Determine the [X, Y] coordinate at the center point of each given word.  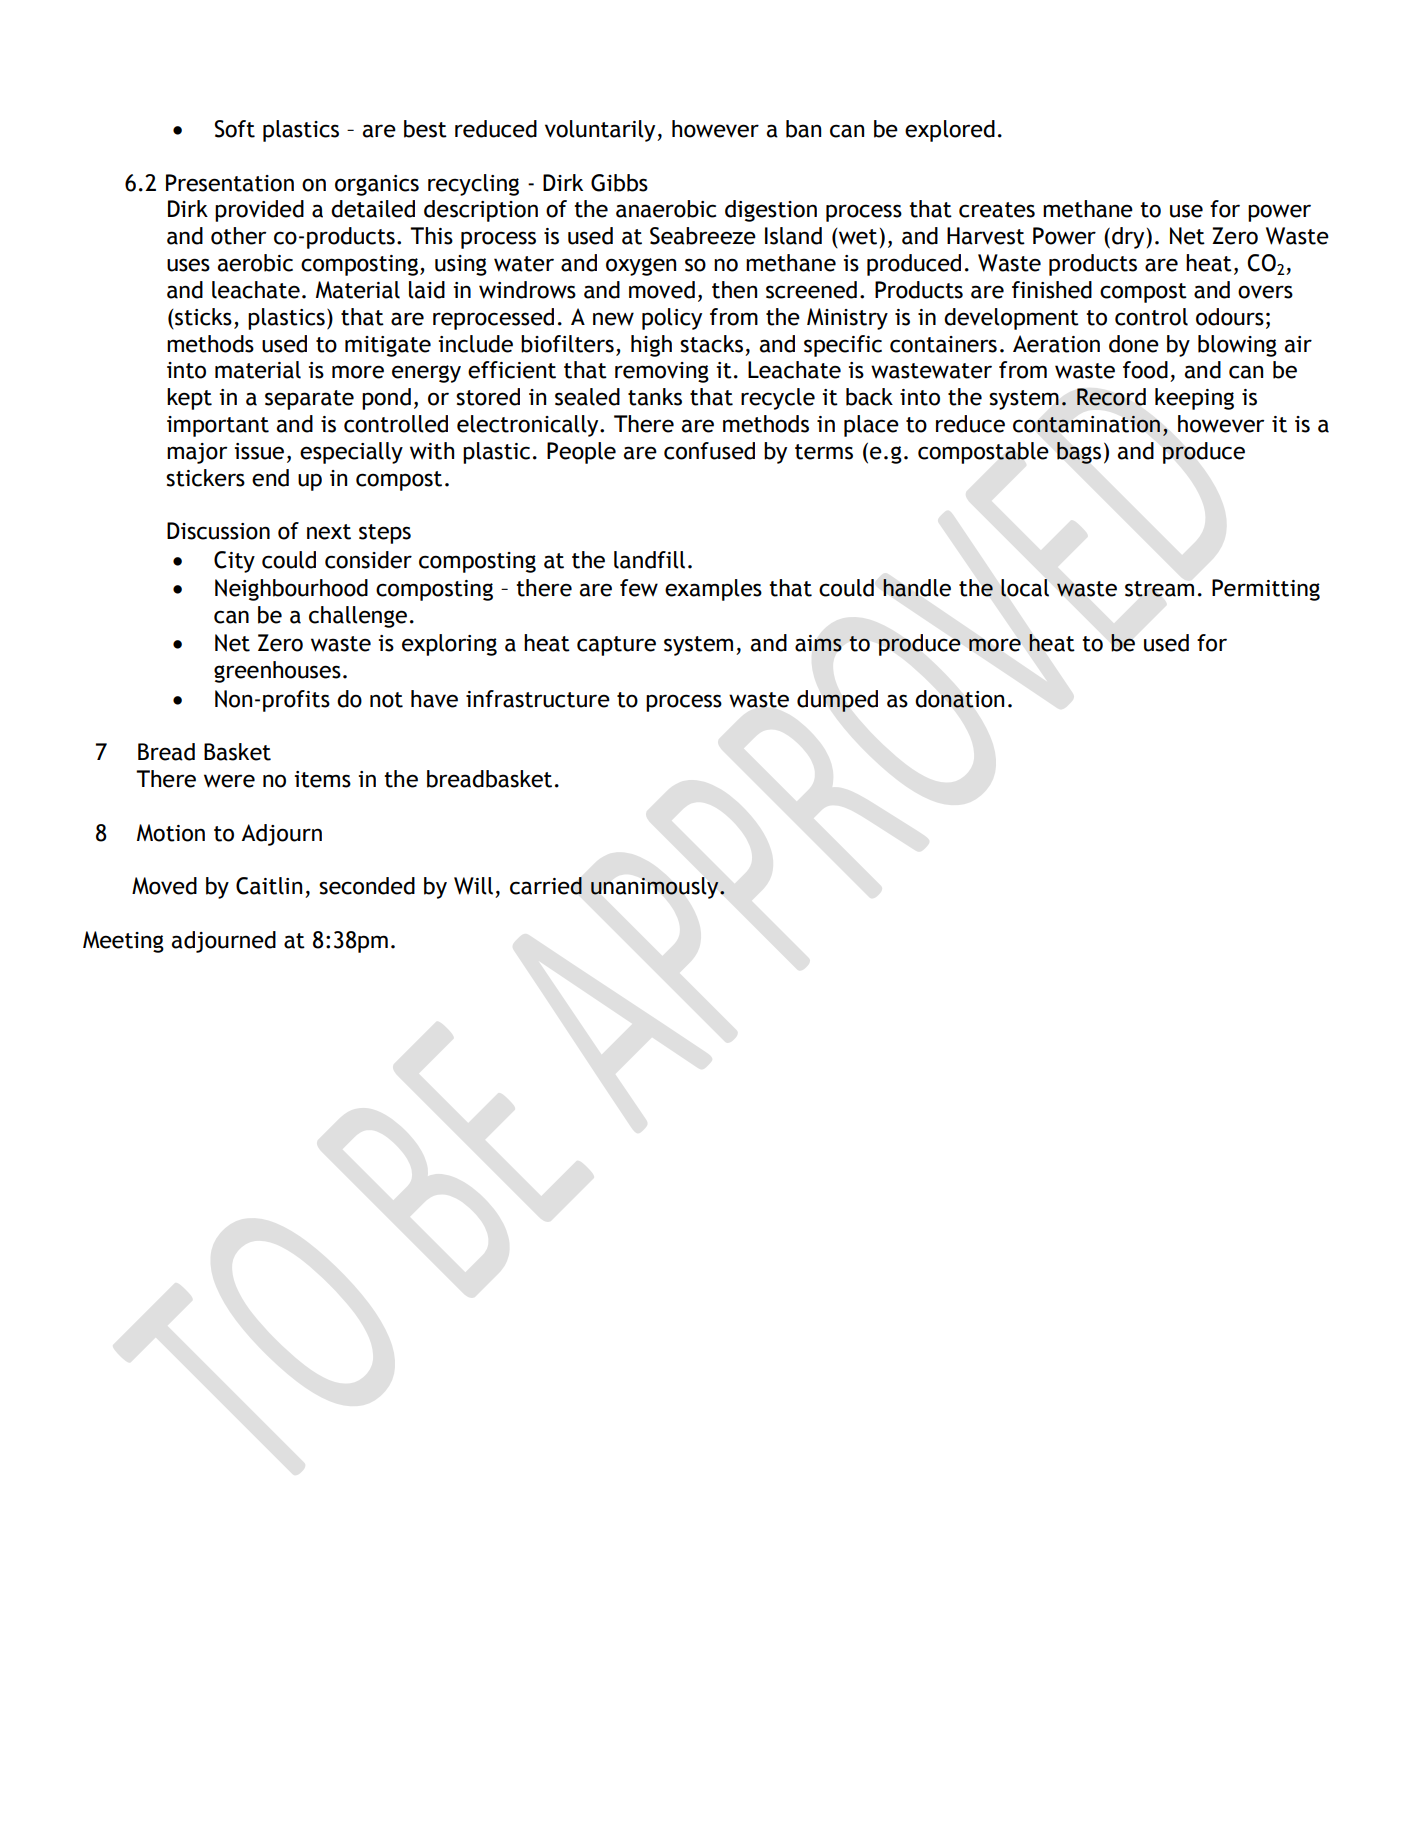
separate [309, 400]
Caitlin [269, 886]
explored [950, 131]
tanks [655, 397]
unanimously [656, 888]
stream [1159, 589]
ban [803, 129]
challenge [358, 617]
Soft [234, 129]
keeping [1194, 399]
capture [616, 646]
